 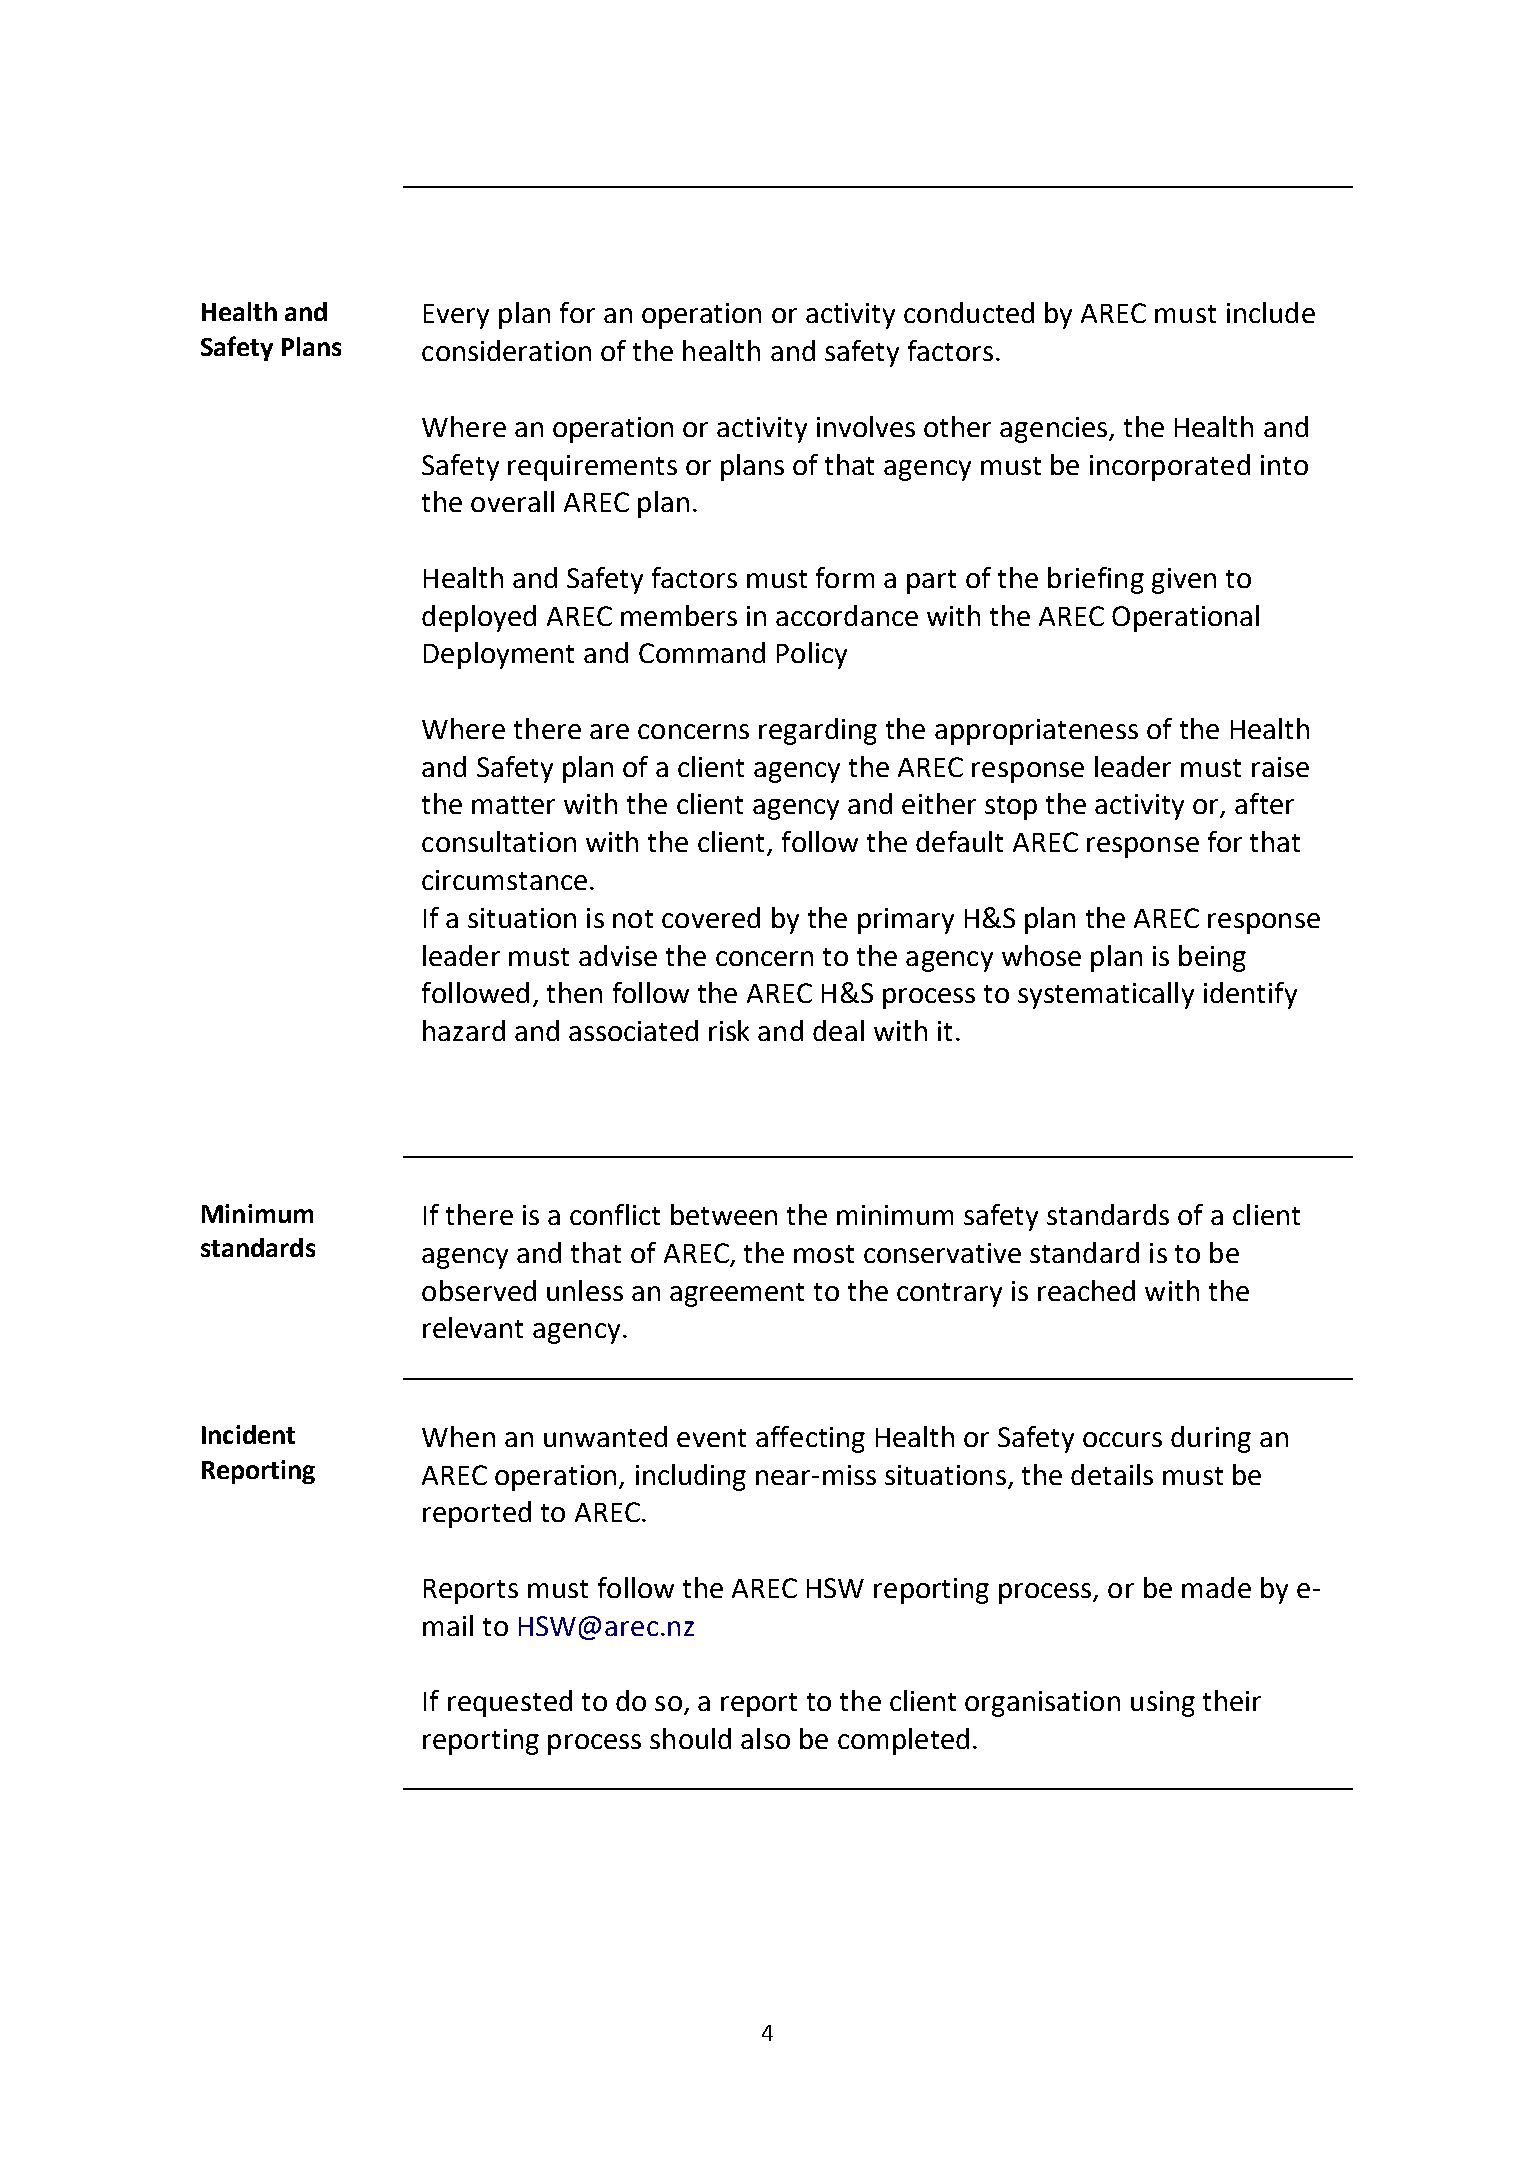 What do you see at coordinates (1271, 312) in the image?
I see `include` at bounding box center [1271, 312].
